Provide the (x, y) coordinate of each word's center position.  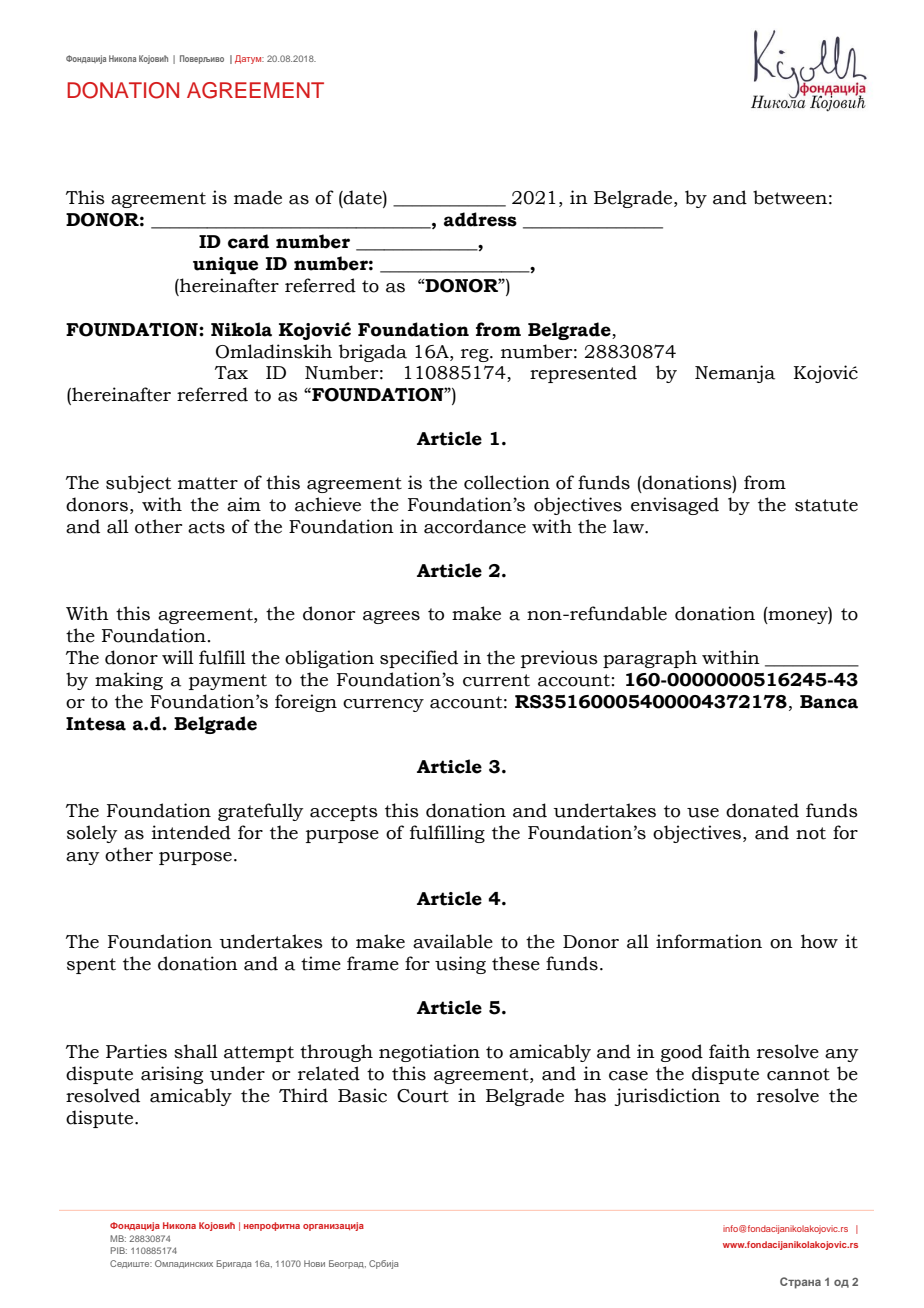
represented (583, 374)
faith (729, 1051)
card (248, 241)
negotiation (429, 1053)
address (480, 219)
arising (172, 1075)
